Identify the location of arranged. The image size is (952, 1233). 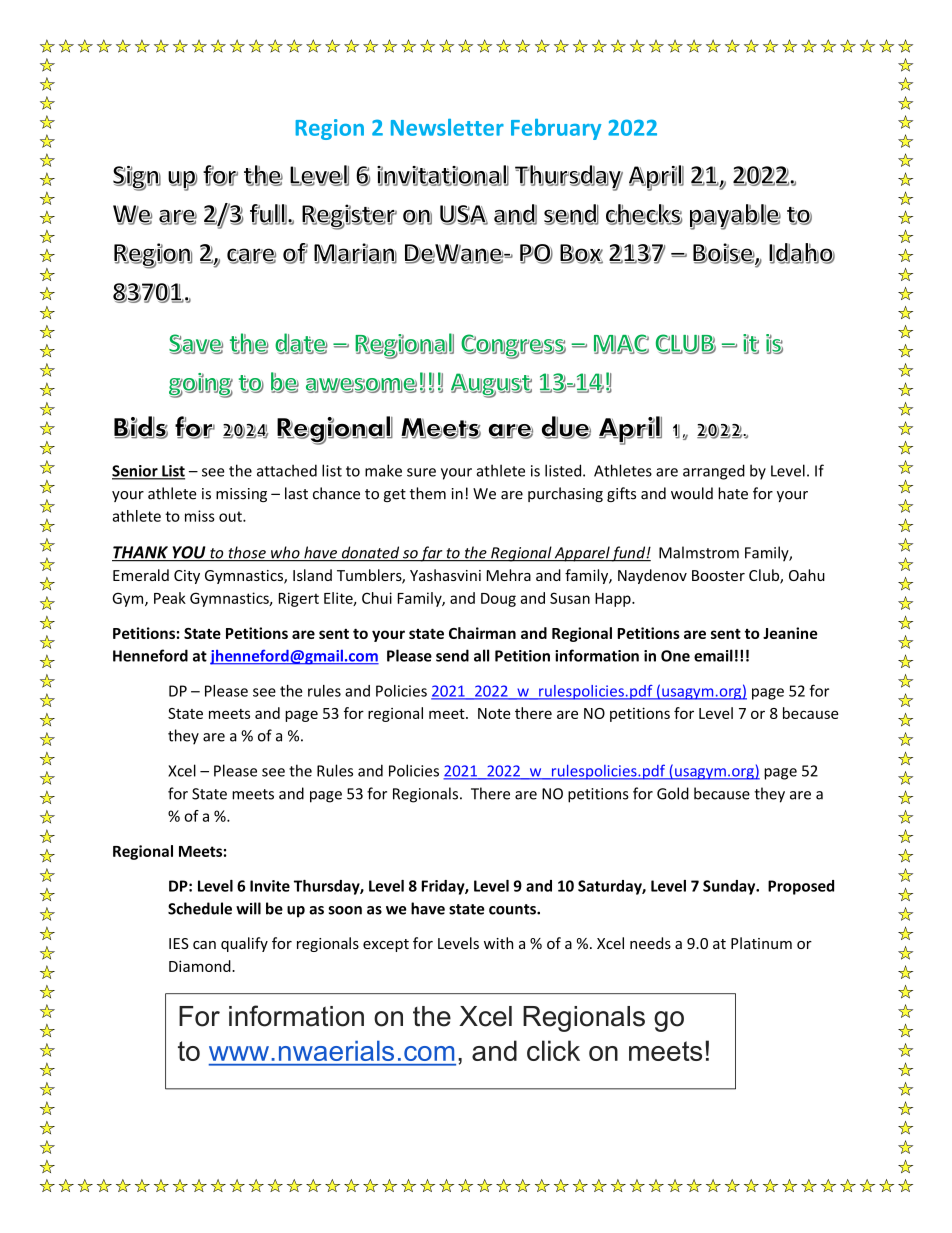
(714, 472).
